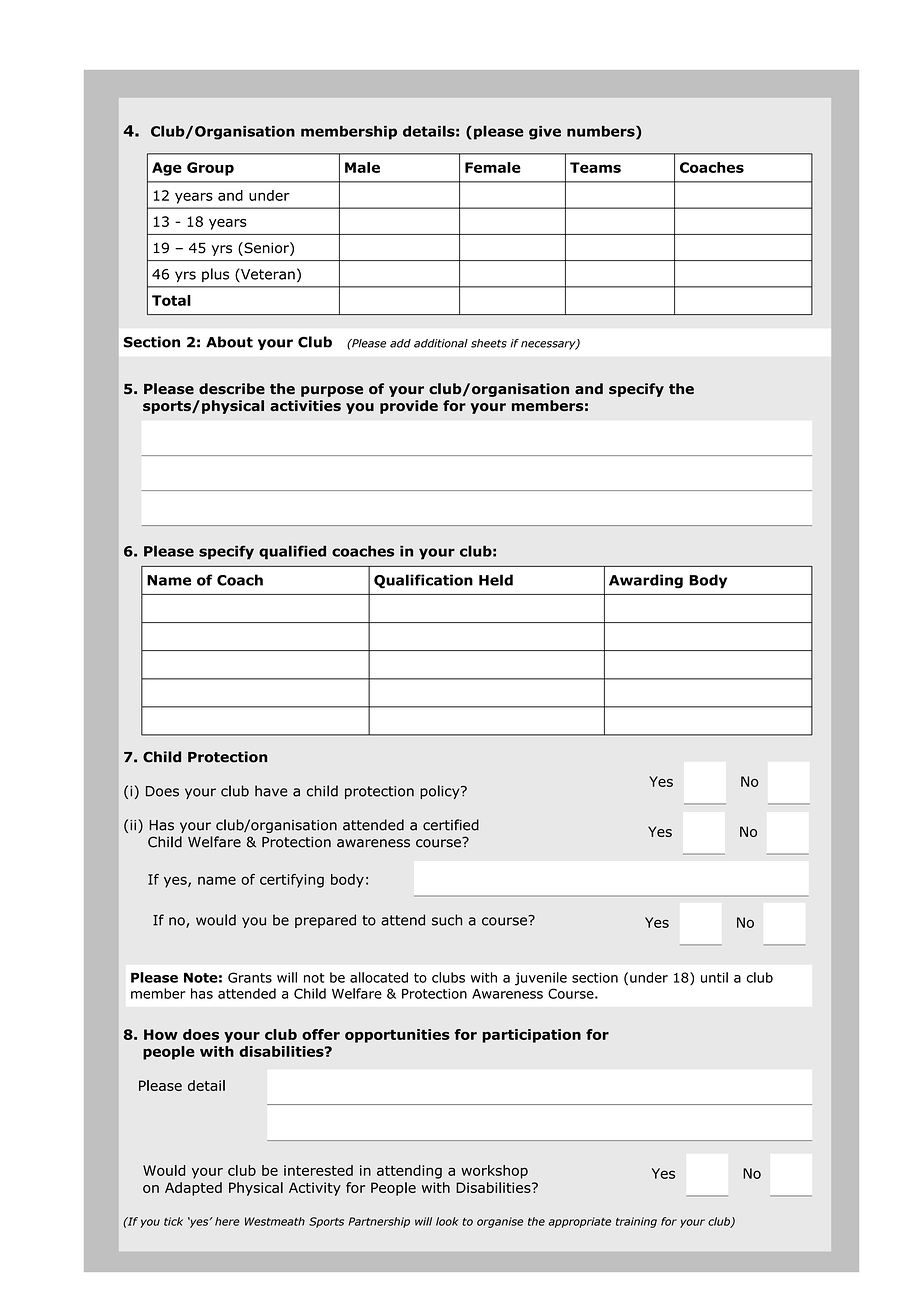 Image resolution: width=924 pixels, height=1308 pixels. Describe the element at coordinates (545, 133) in the page. I see `give` at that location.
